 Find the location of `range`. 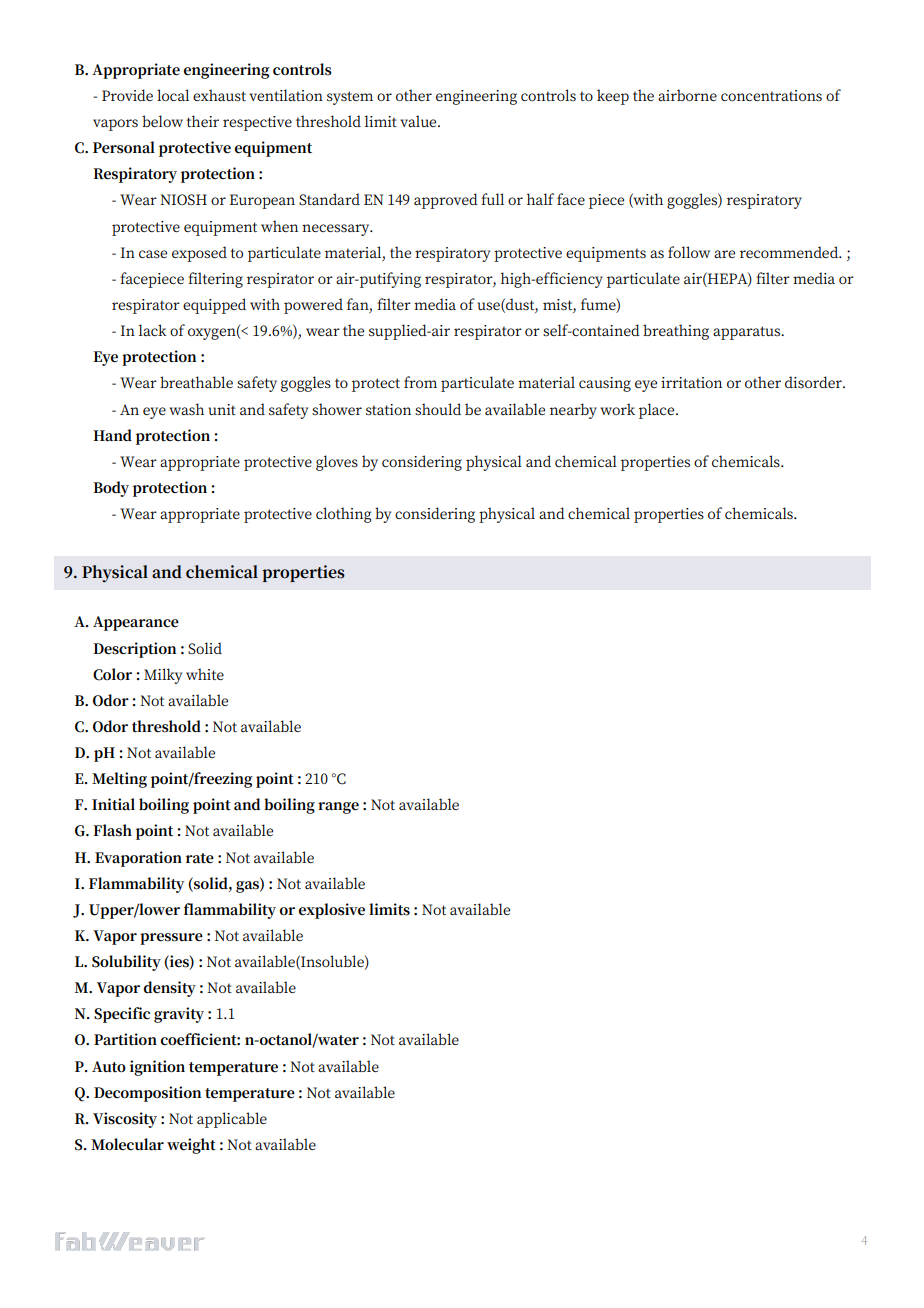

range is located at coordinates (338, 808).
